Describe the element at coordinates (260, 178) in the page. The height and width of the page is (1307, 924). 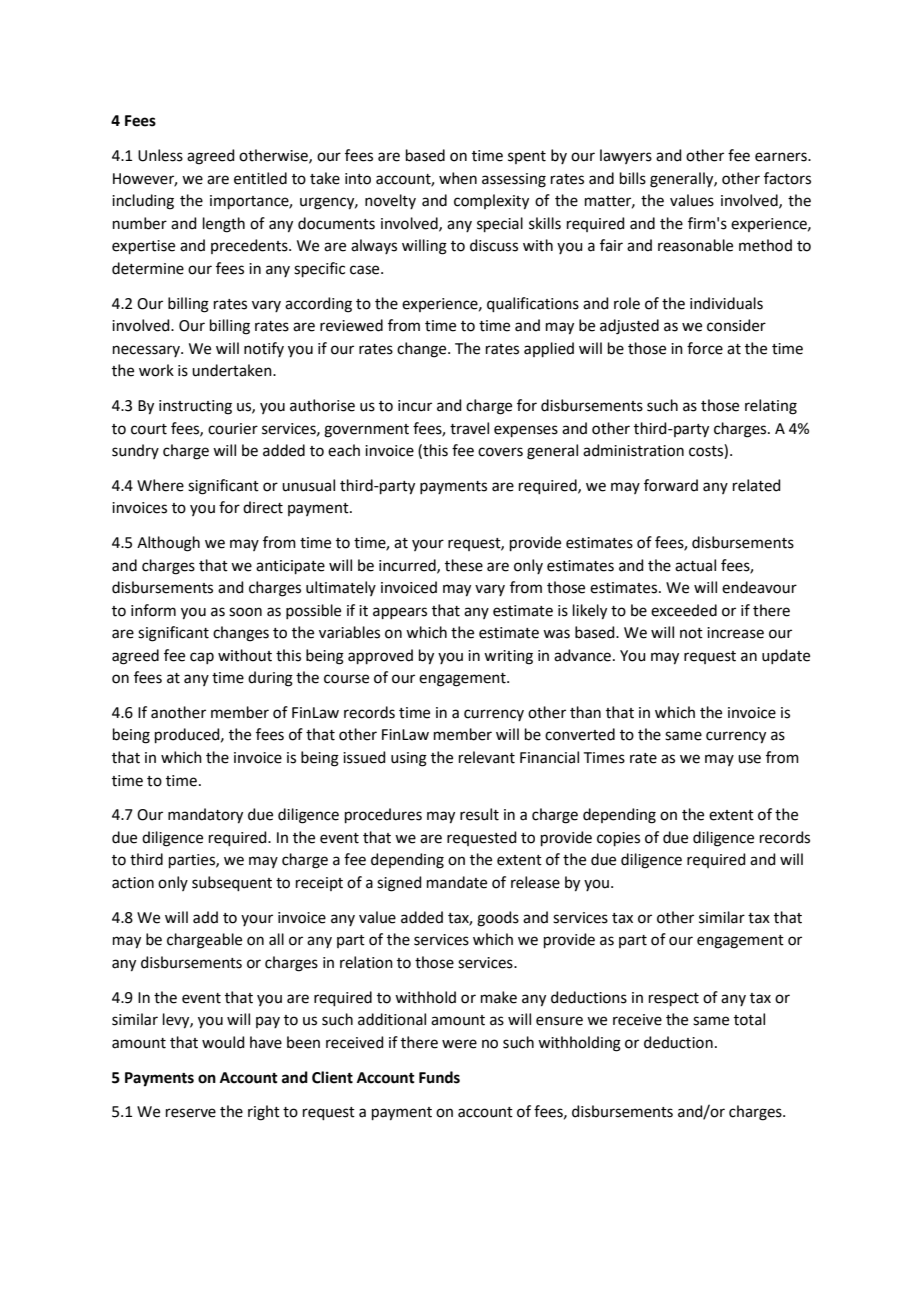
I see `entitled` at that location.
